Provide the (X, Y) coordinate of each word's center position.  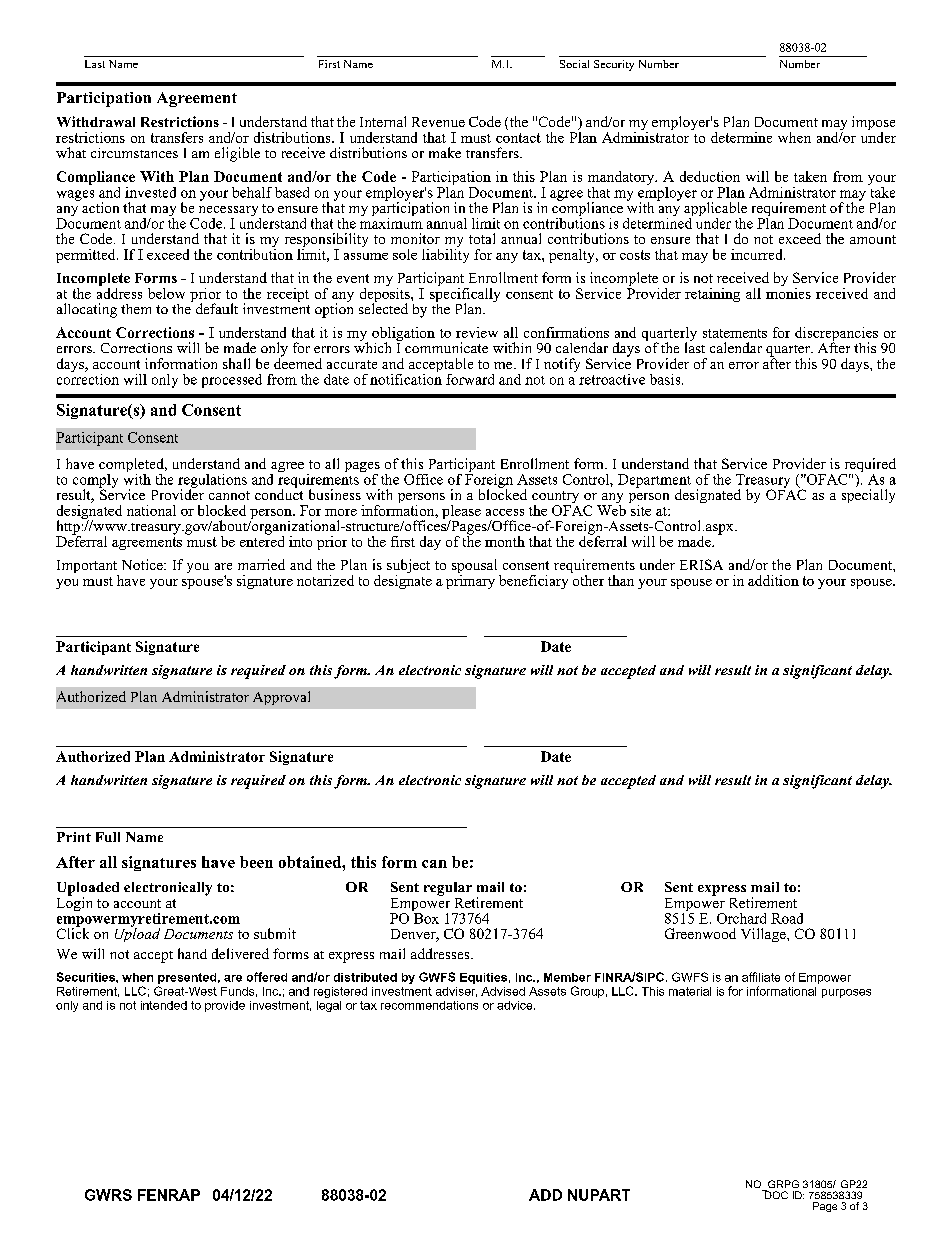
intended (164, 1005)
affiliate (761, 977)
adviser (456, 992)
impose (873, 124)
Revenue (438, 122)
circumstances (134, 153)
